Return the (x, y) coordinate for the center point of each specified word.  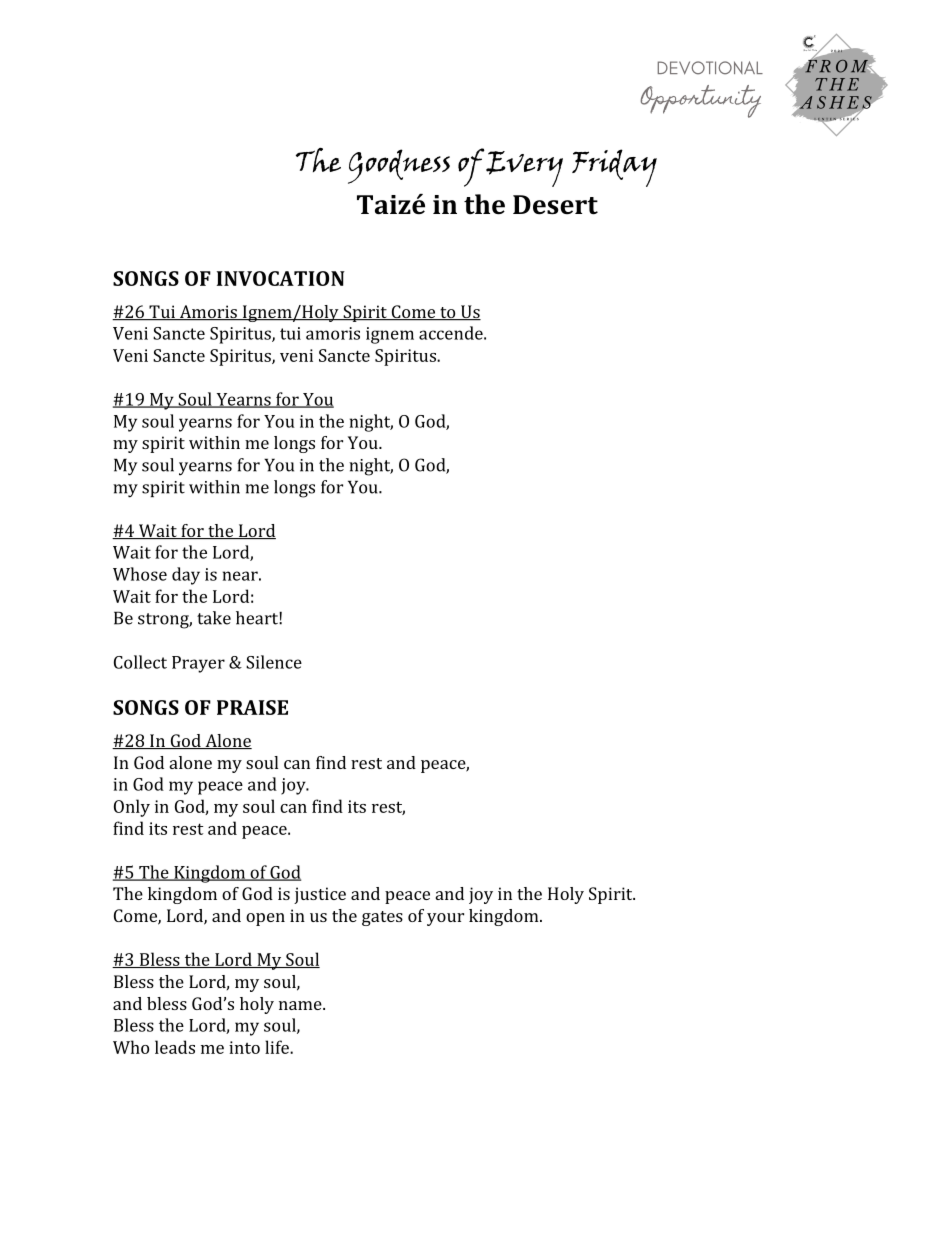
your (445, 919)
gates (382, 918)
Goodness (399, 166)
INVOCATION (281, 278)
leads (175, 1047)
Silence (274, 662)
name (301, 1005)
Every (524, 169)
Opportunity (701, 101)
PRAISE (252, 707)
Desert (555, 205)
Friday (614, 168)
